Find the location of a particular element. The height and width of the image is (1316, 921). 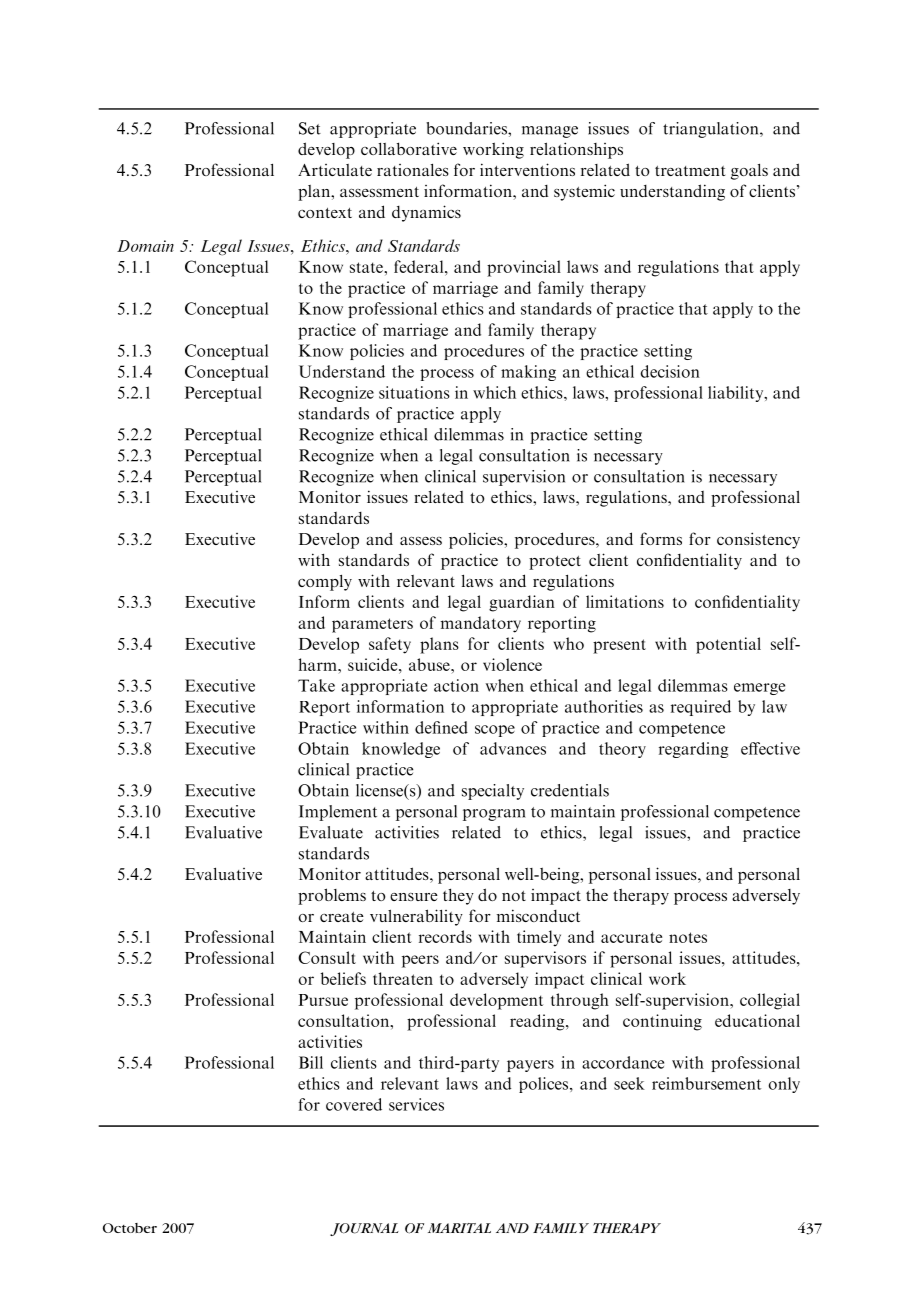

boundaries is located at coordinates (467, 128).
